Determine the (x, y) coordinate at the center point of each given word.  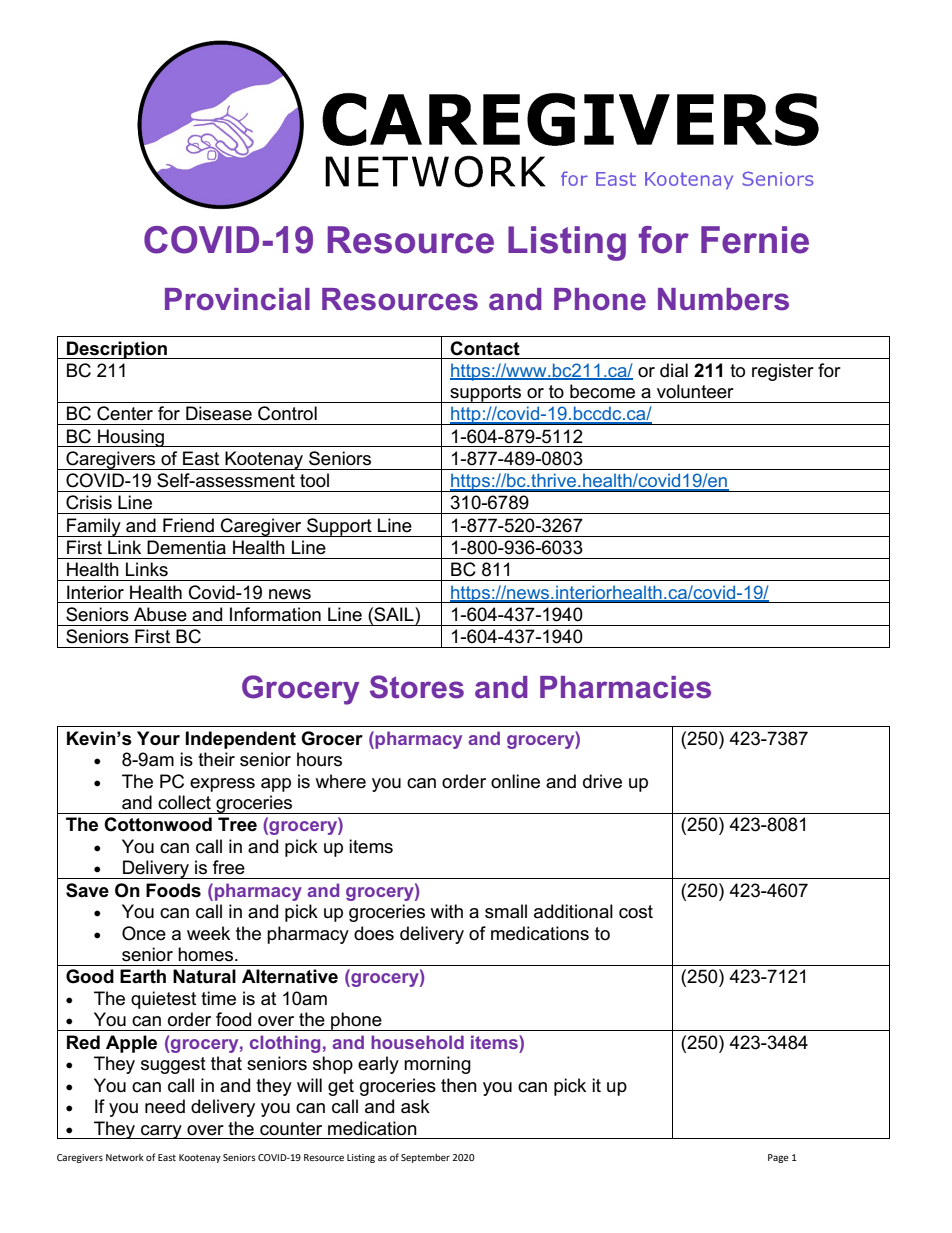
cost (636, 912)
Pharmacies (625, 687)
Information (275, 614)
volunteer (695, 391)
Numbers (723, 299)
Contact (485, 348)
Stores (417, 687)
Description (117, 350)
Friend (188, 525)
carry (161, 1132)
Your (158, 738)
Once (144, 933)
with (446, 911)
